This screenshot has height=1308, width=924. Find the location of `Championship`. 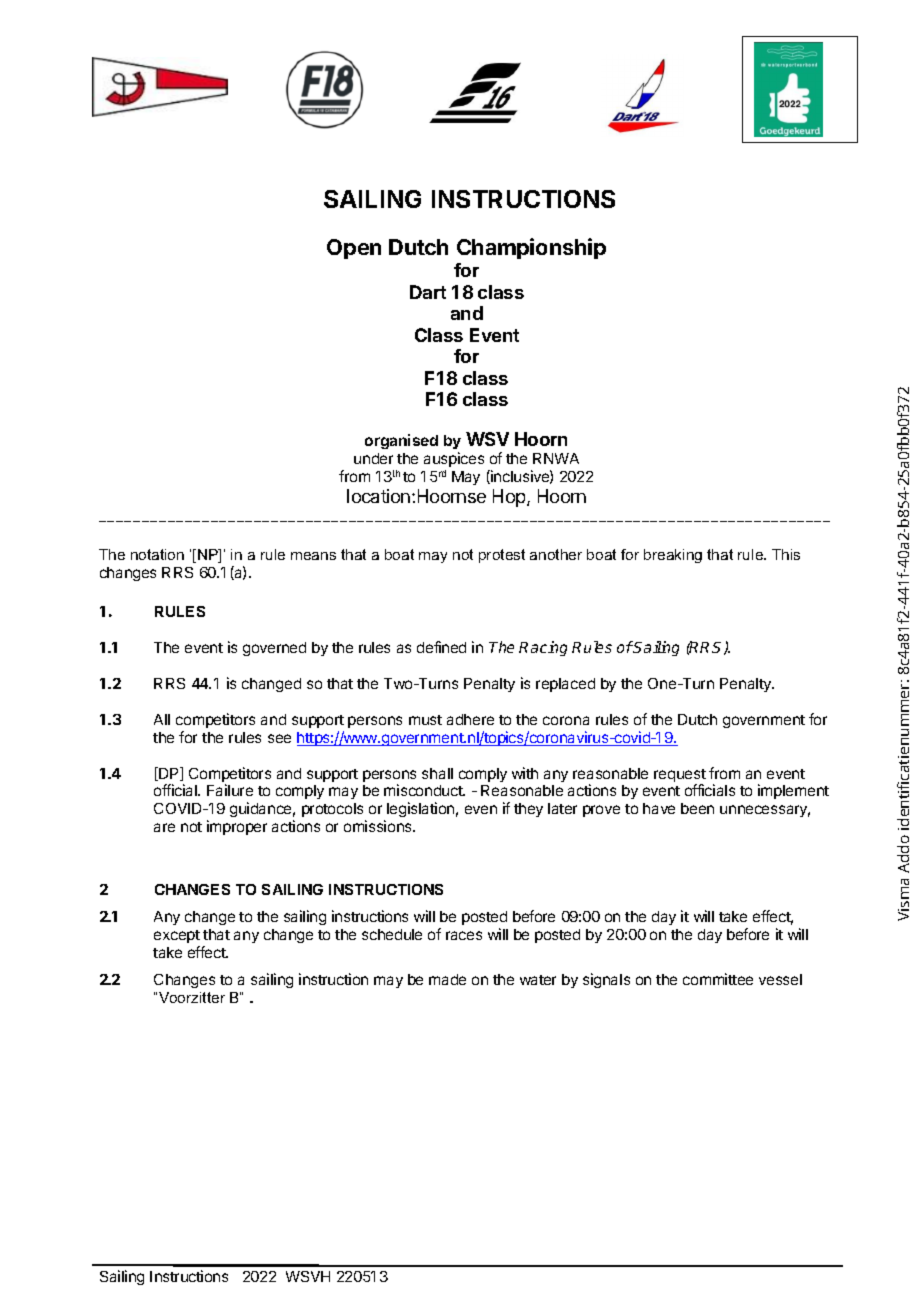

Championship is located at coordinates (531, 248).
